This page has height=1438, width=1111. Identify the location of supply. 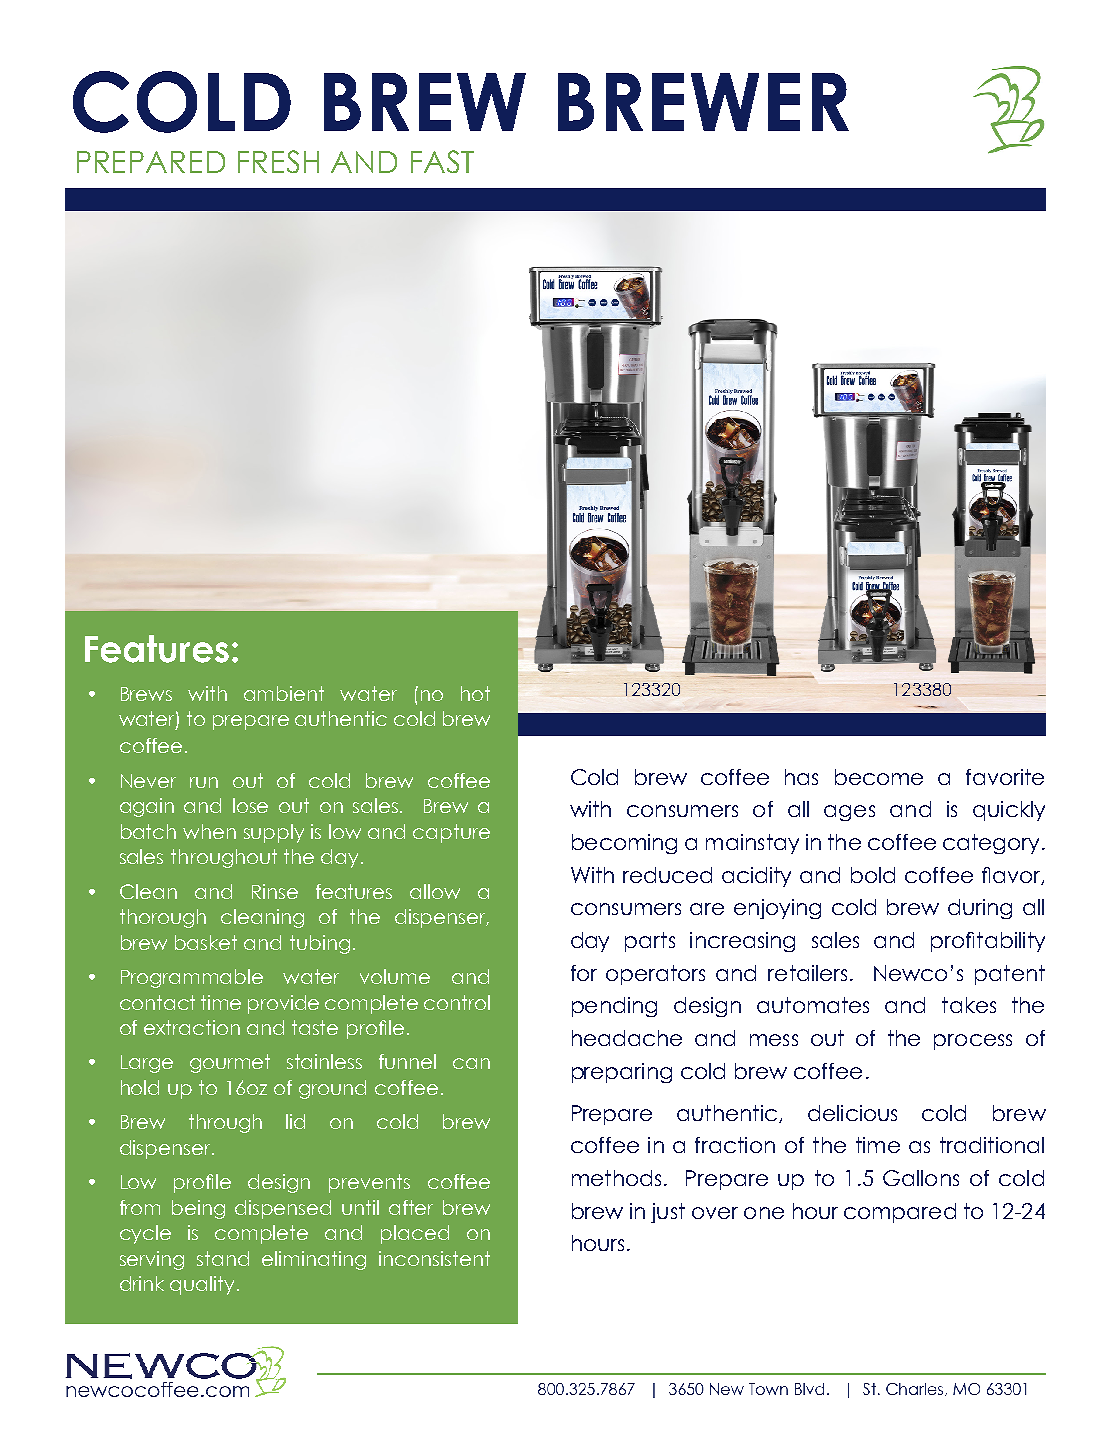
(274, 833).
